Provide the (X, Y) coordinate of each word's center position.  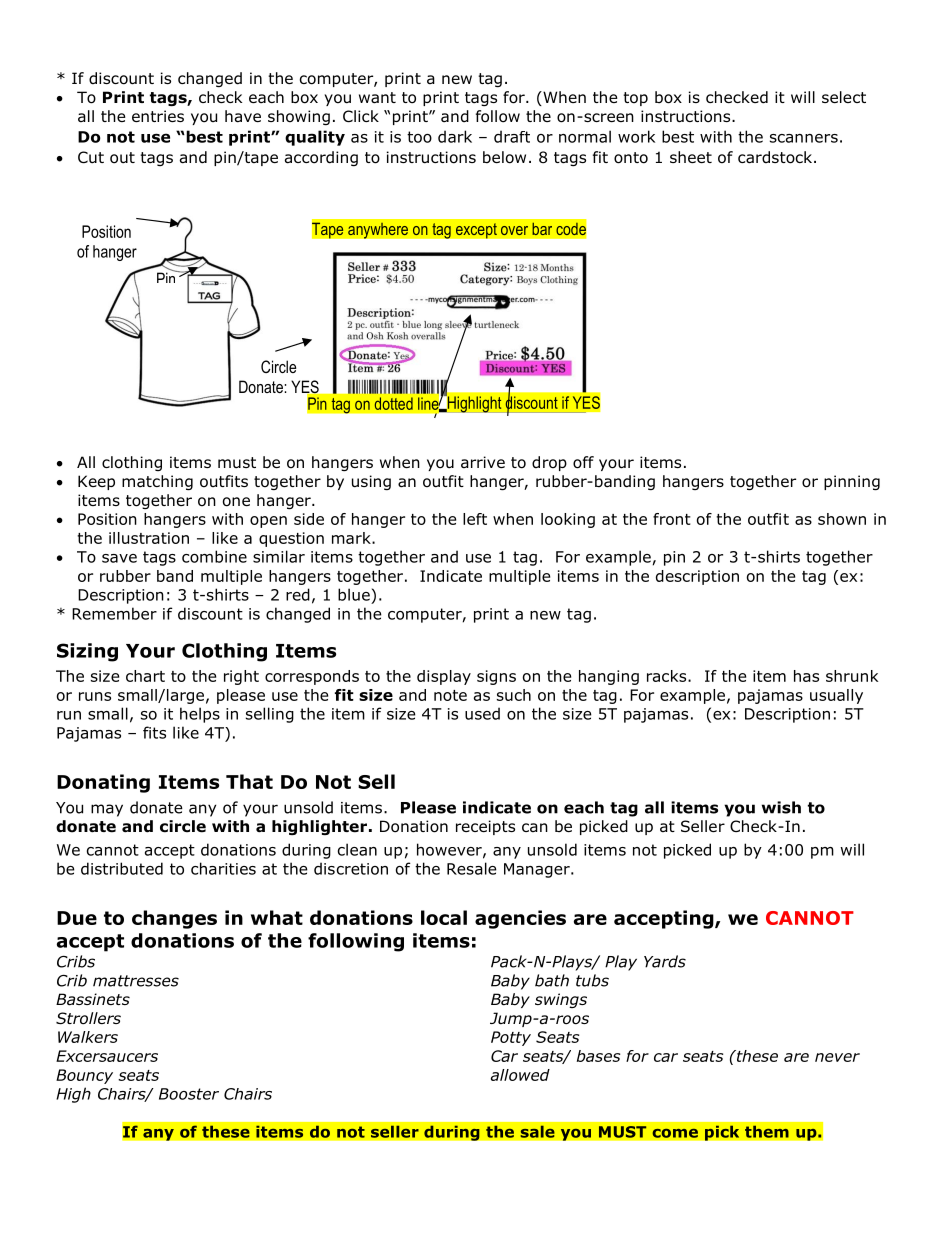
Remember (114, 613)
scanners (804, 138)
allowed (520, 1075)
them (767, 1131)
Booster (189, 1094)
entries (158, 116)
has (806, 676)
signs (496, 677)
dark (455, 136)
